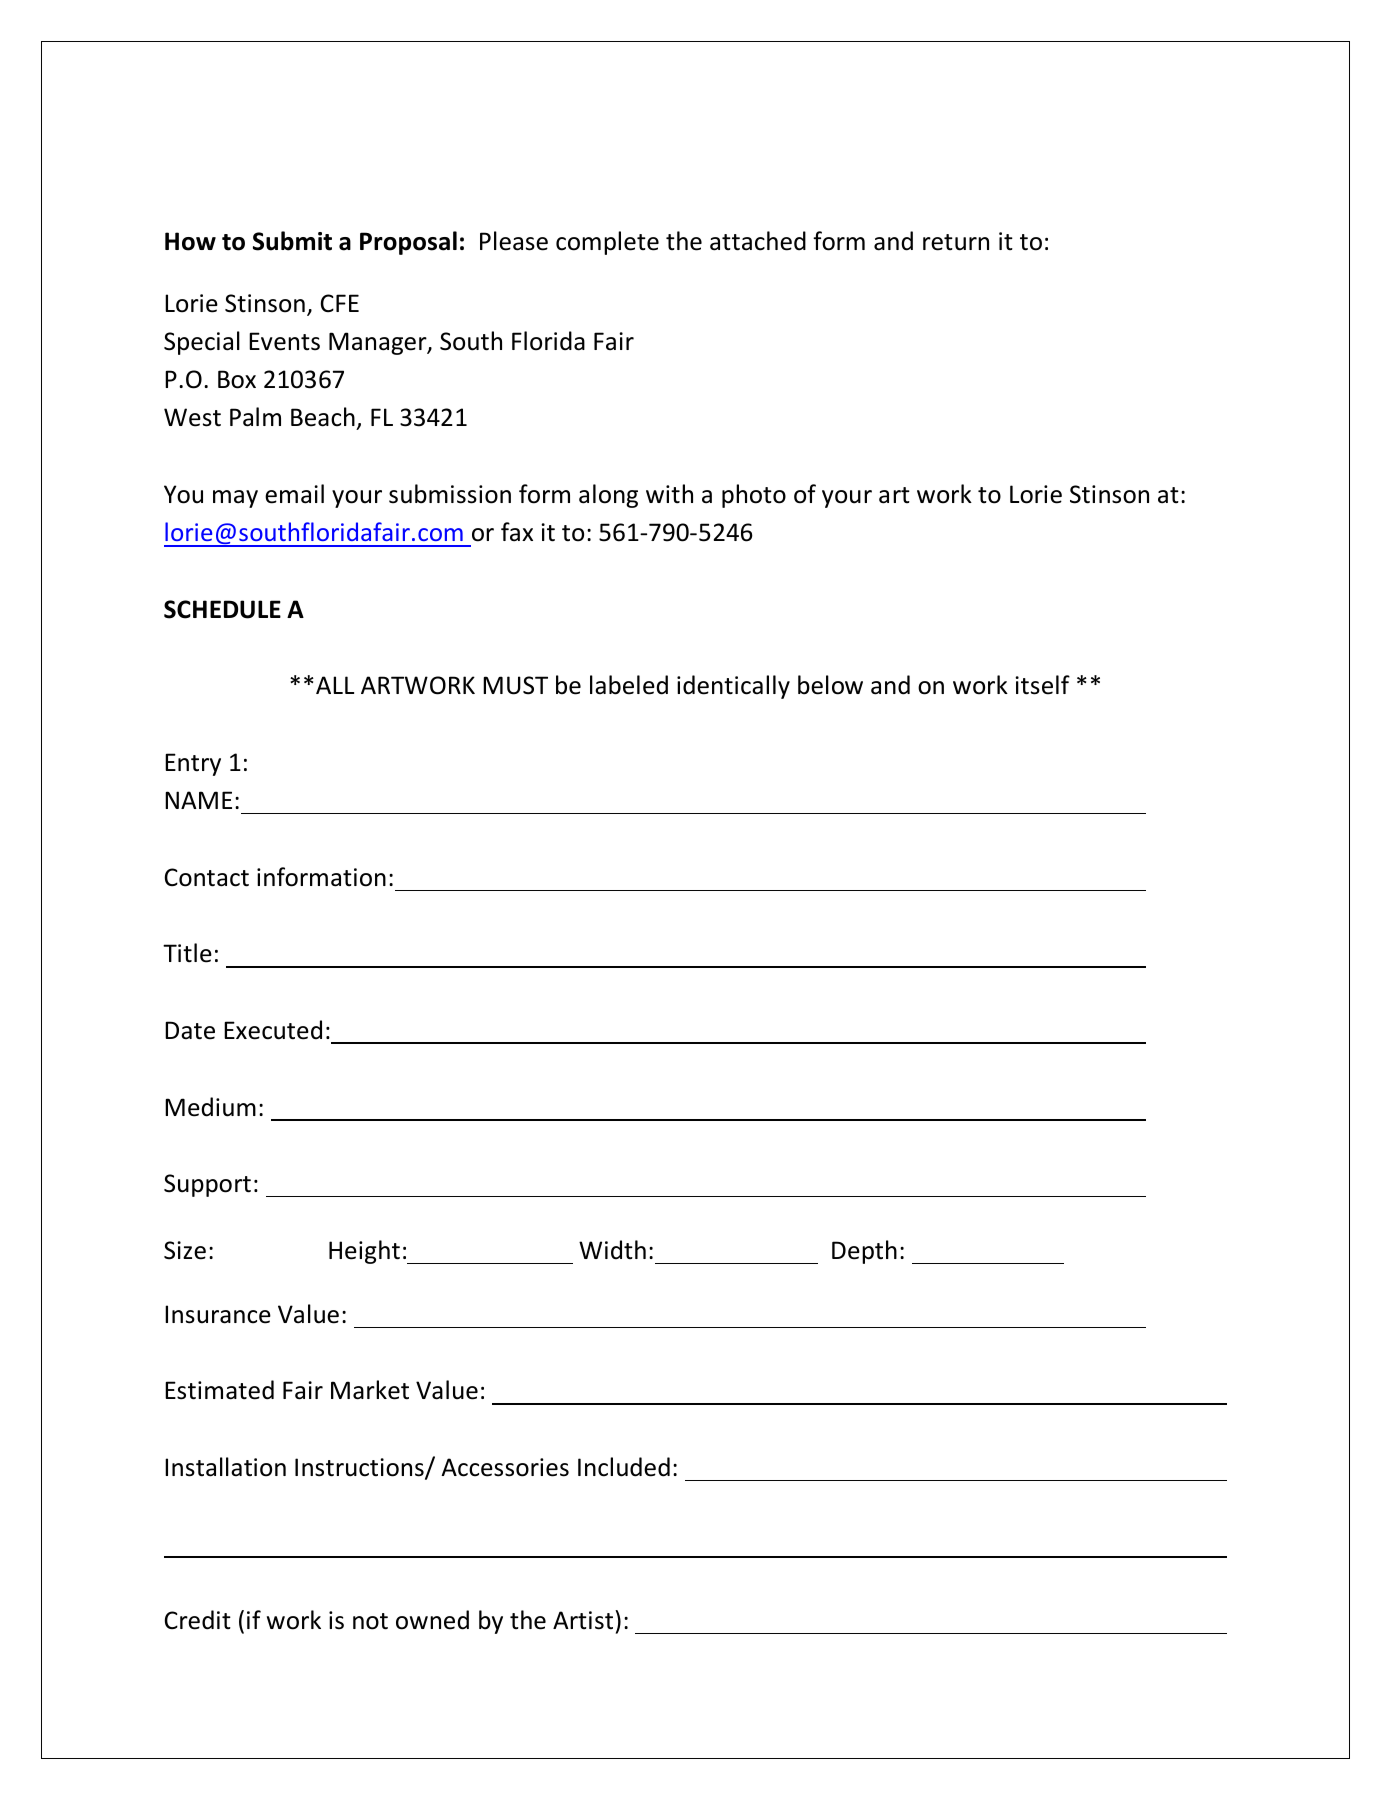 The width and height of the screenshot is (1391, 1800). Describe the element at coordinates (292, 241) in the screenshot. I see `Submit` at that location.
